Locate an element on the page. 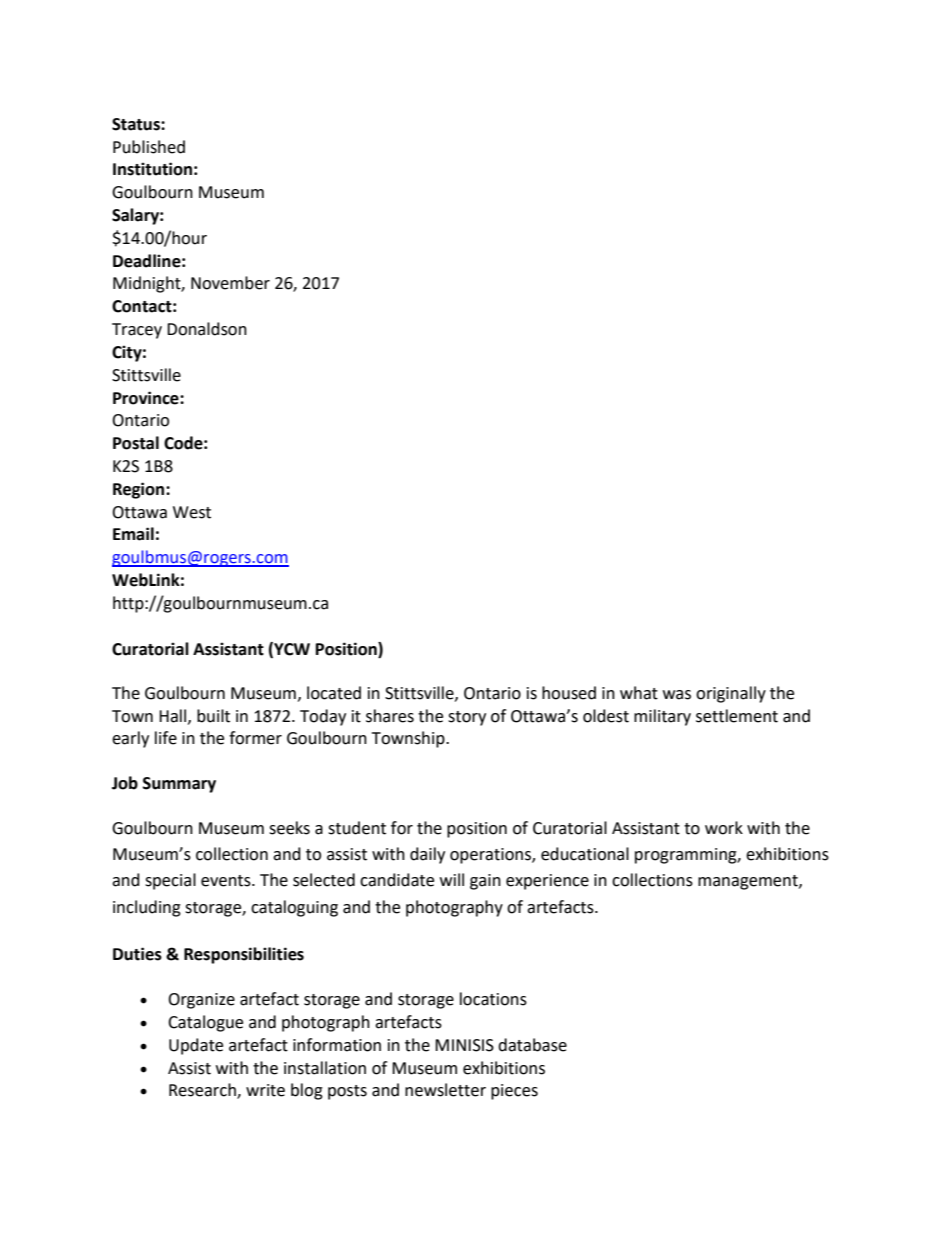 Image resolution: width=952 pixels, height=1233 pixels. Institution is located at coordinates (152, 169).
